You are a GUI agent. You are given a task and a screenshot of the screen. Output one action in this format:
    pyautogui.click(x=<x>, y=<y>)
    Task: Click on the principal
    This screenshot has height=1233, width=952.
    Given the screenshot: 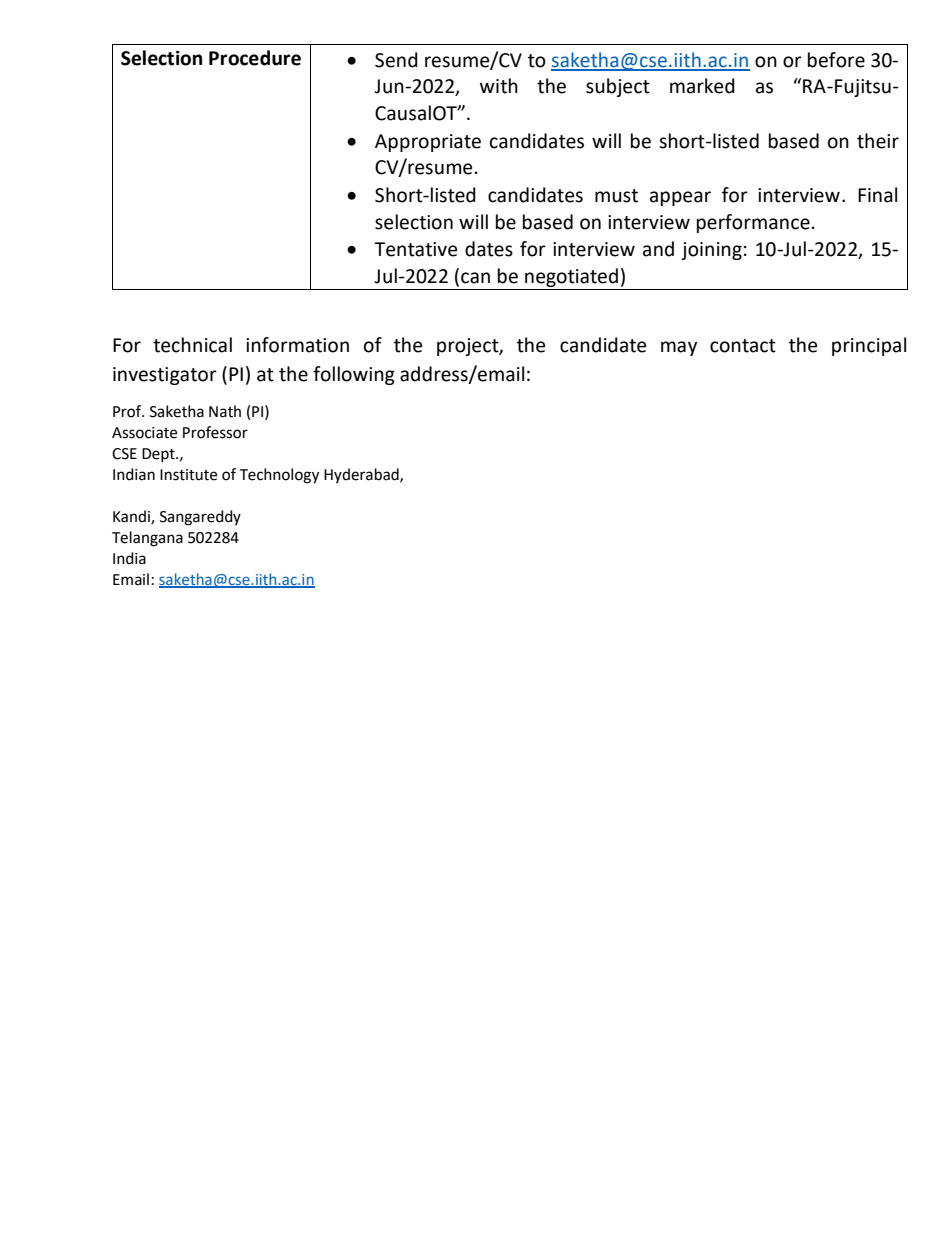 What is the action you would take?
    pyautogui.click(x=869, y=346)
